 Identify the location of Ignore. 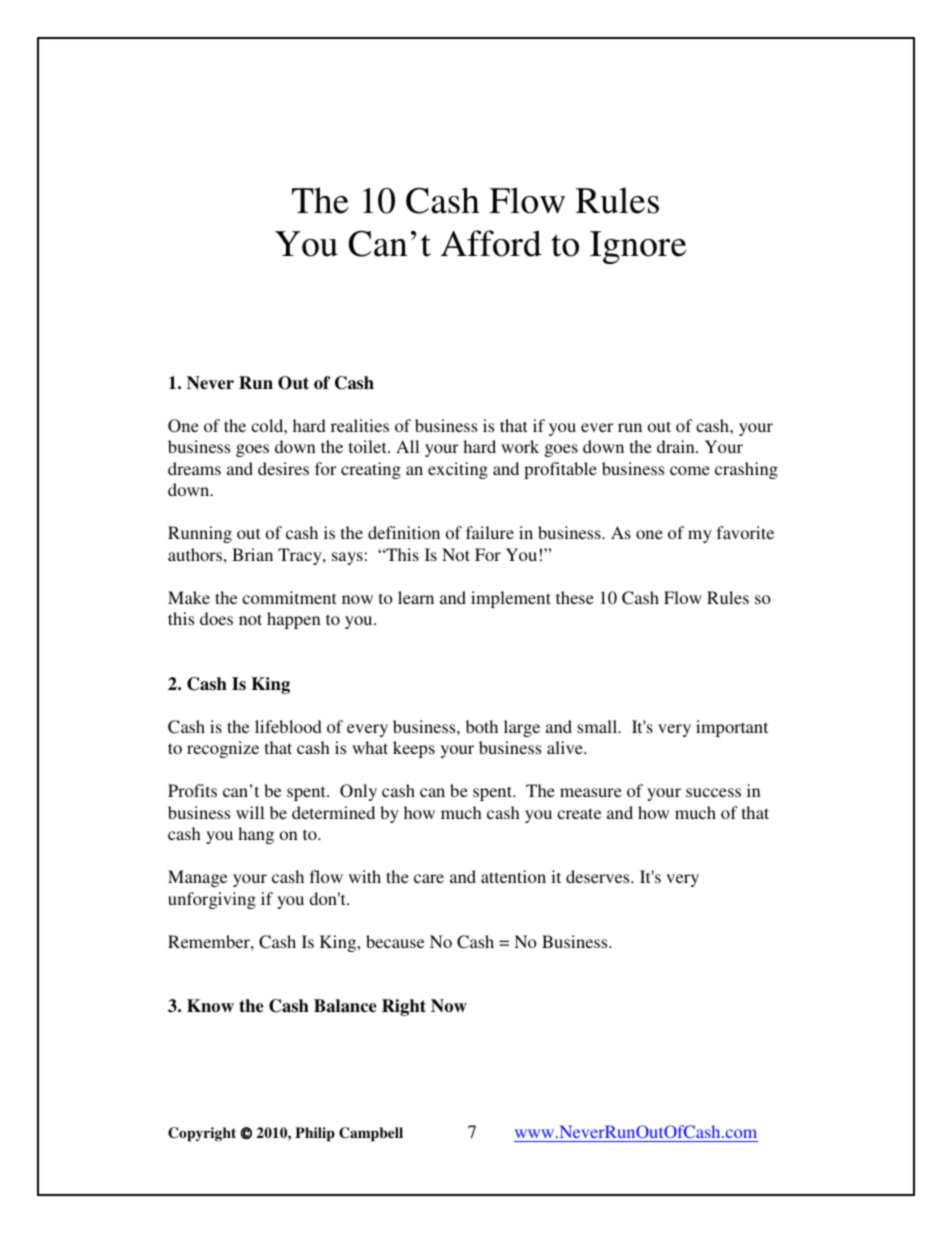
(638, 247).
